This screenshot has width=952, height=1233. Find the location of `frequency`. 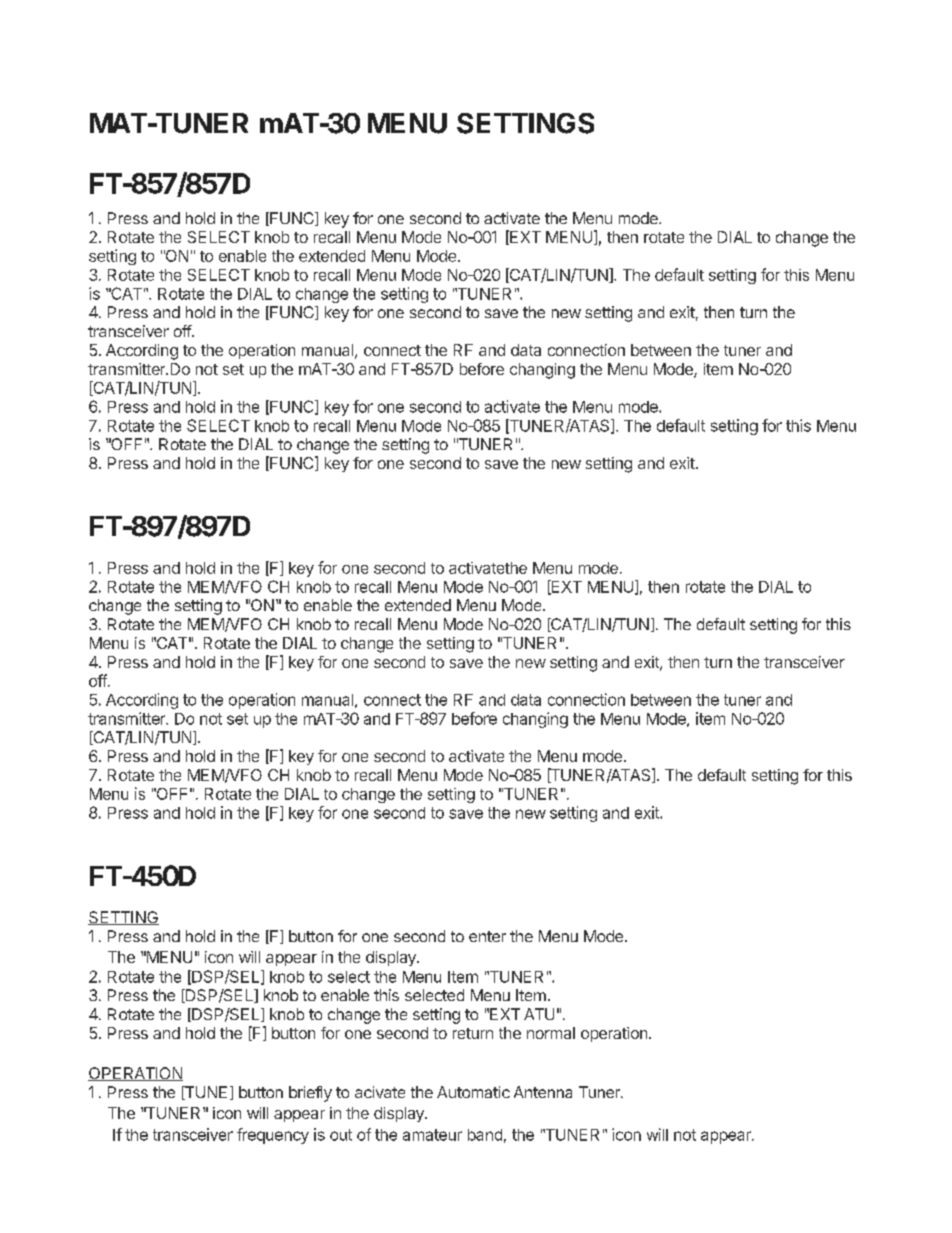

frequency is located at coordinates (273, 1136).
